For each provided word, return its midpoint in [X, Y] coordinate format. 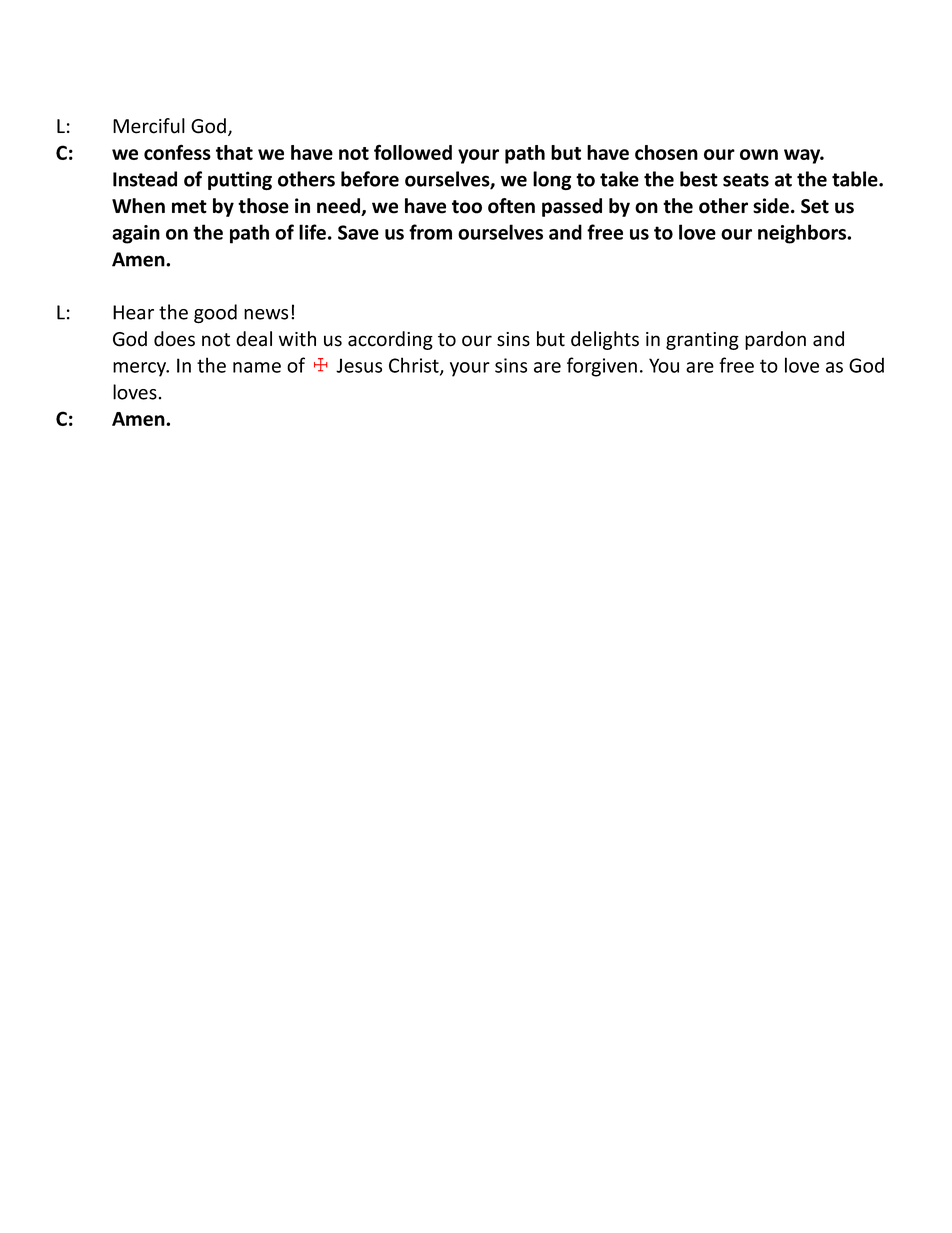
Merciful [149, 126]
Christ [415, 366]
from [430, 232]
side [771, 206]
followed [413, 152]
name [257, 367]
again [136, 234]
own [759, 154]
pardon [775, 340]
